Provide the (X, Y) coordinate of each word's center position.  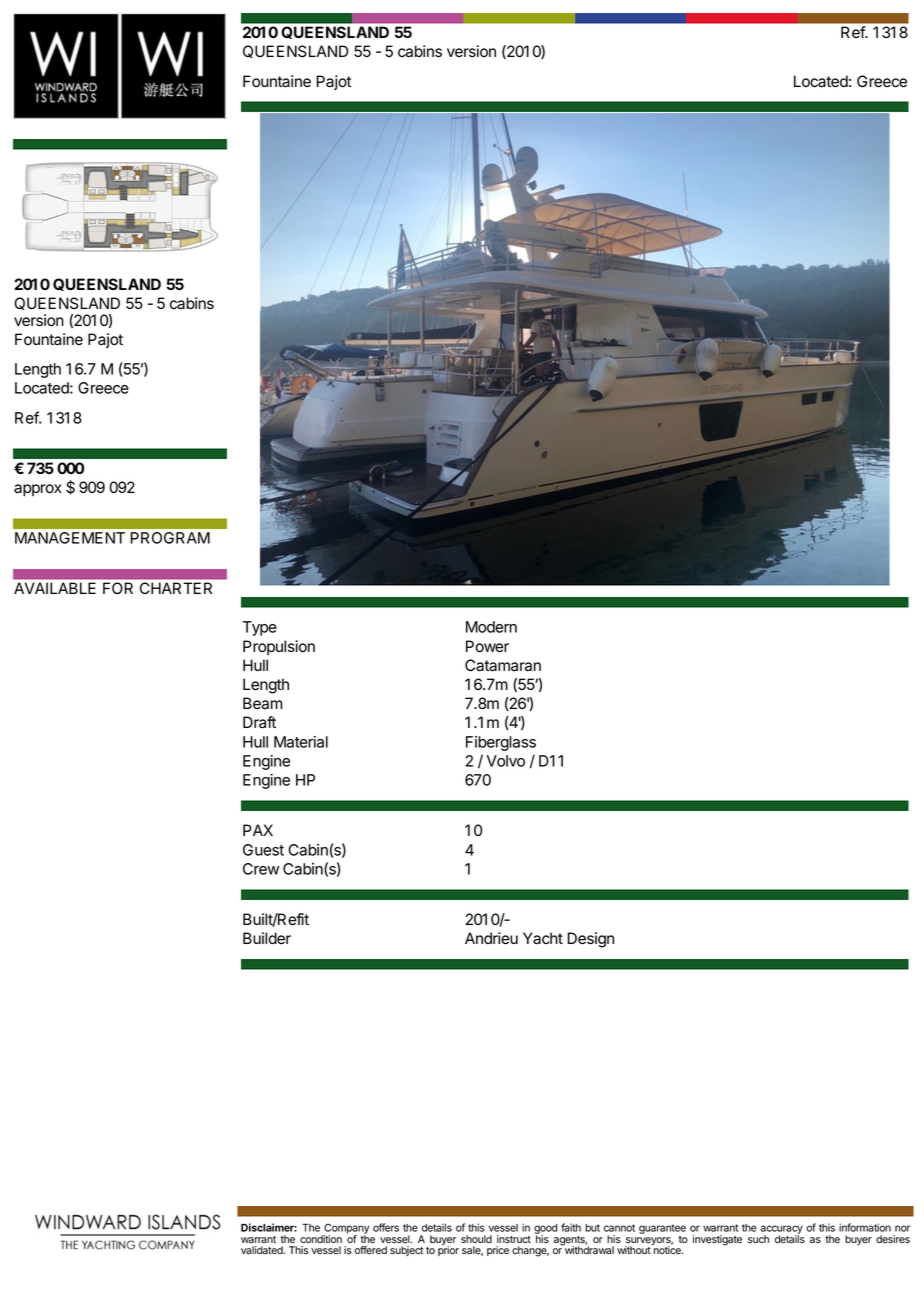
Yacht (543, 938)
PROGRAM (170, 538)
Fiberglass (501, 743)
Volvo (506, 761)
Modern (491, 627)
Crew (261, 869)
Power (487, 646)
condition (321, 1239)
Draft (259, 722)
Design (591, 940)
